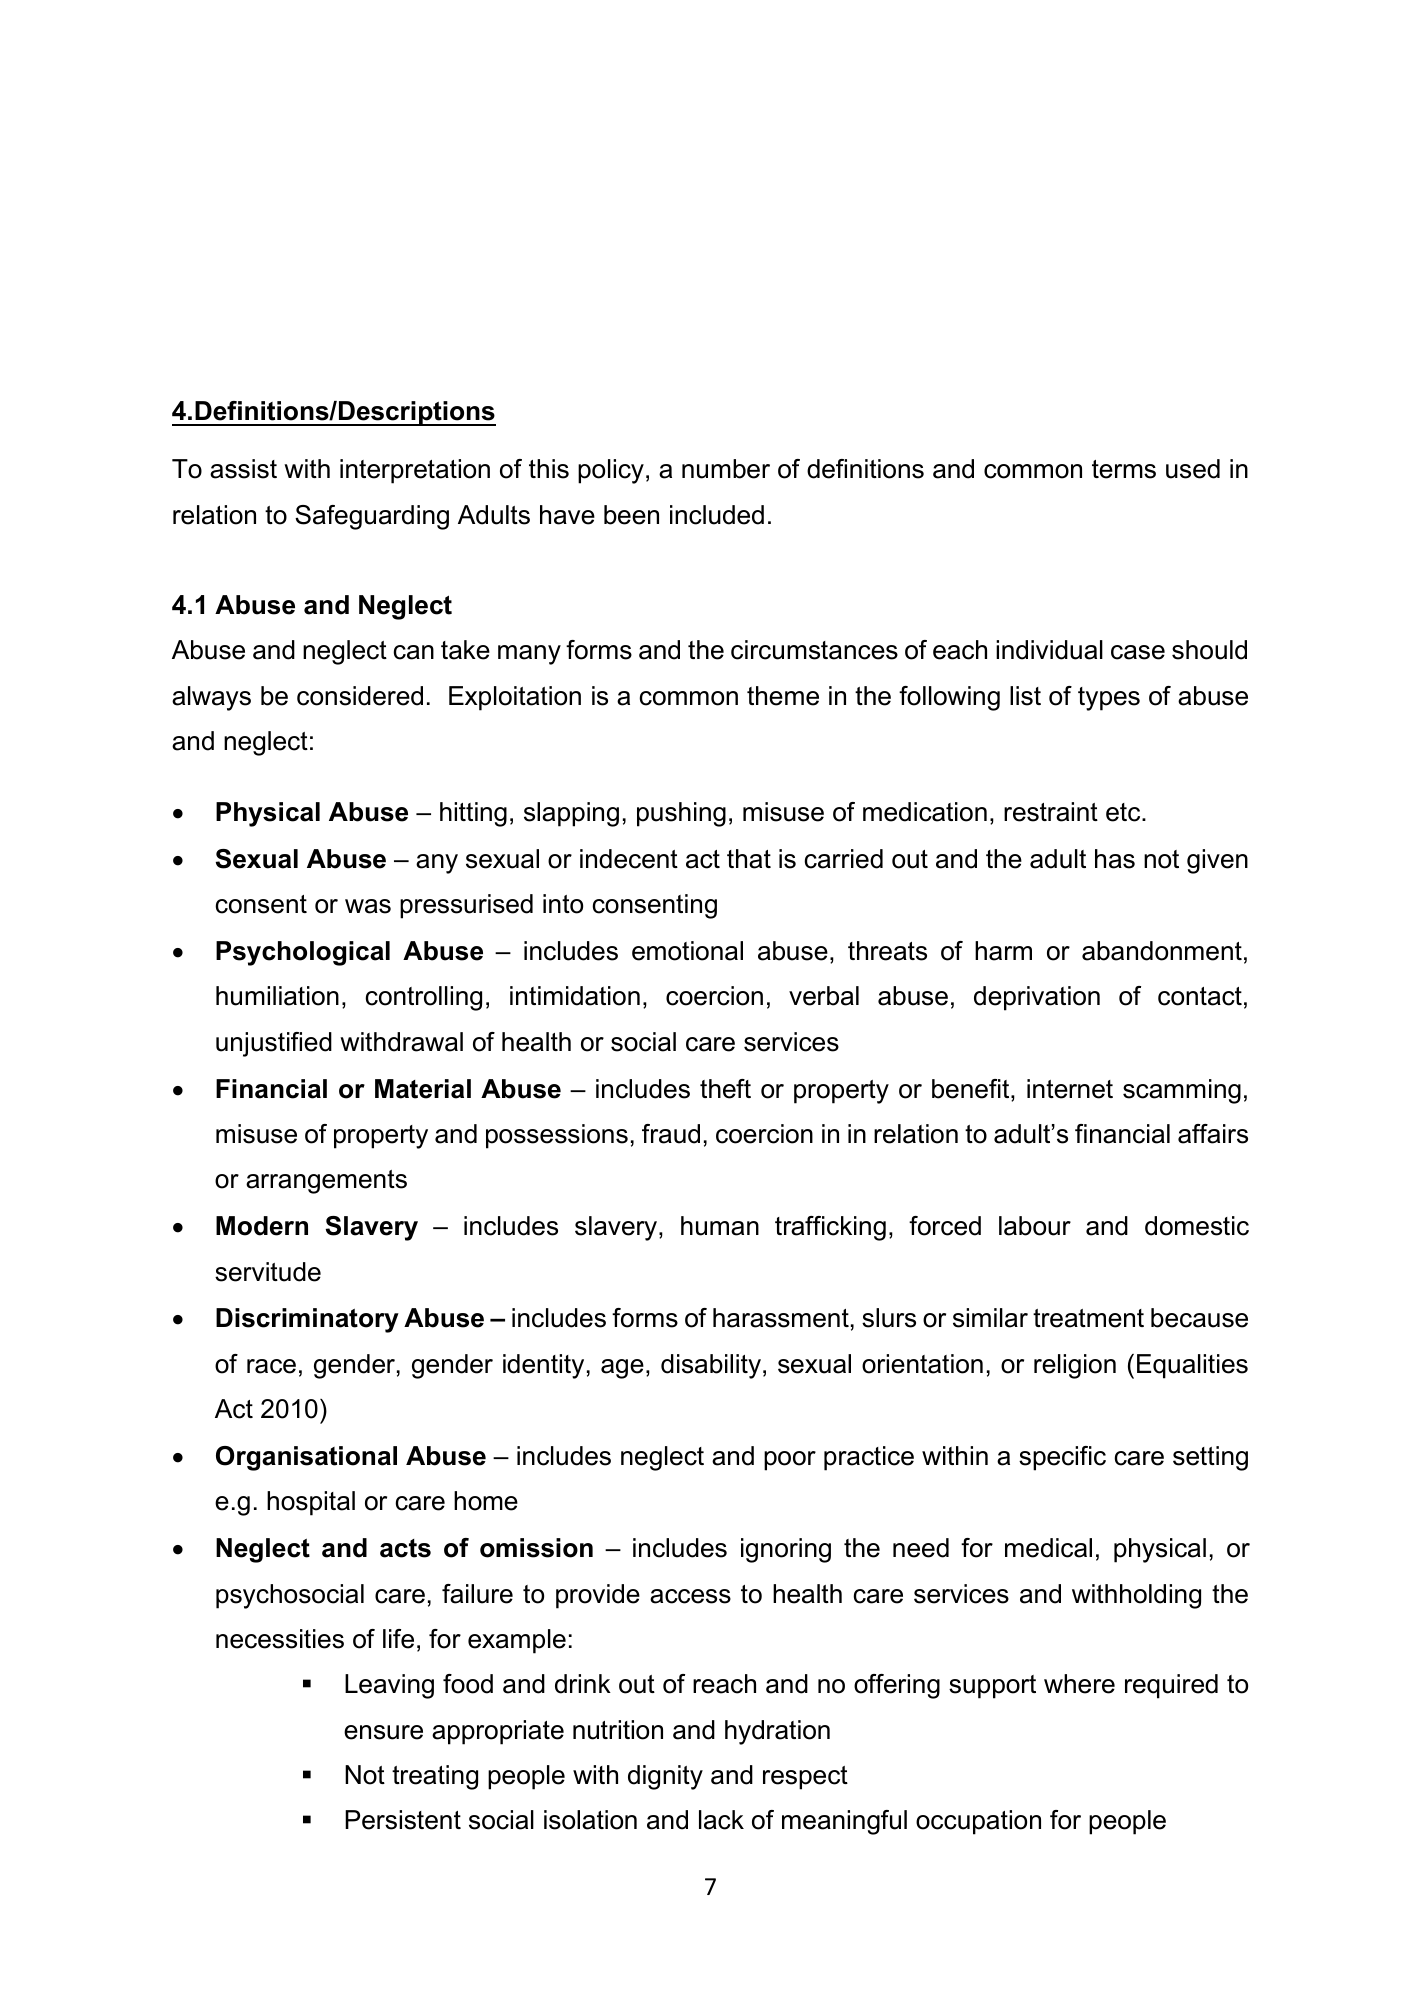 The width and height of the image is (1421, 2009). What do you see at coordinates (383, 1732) in the image?
I see `ensure` at bounding box center [383, 1732].
